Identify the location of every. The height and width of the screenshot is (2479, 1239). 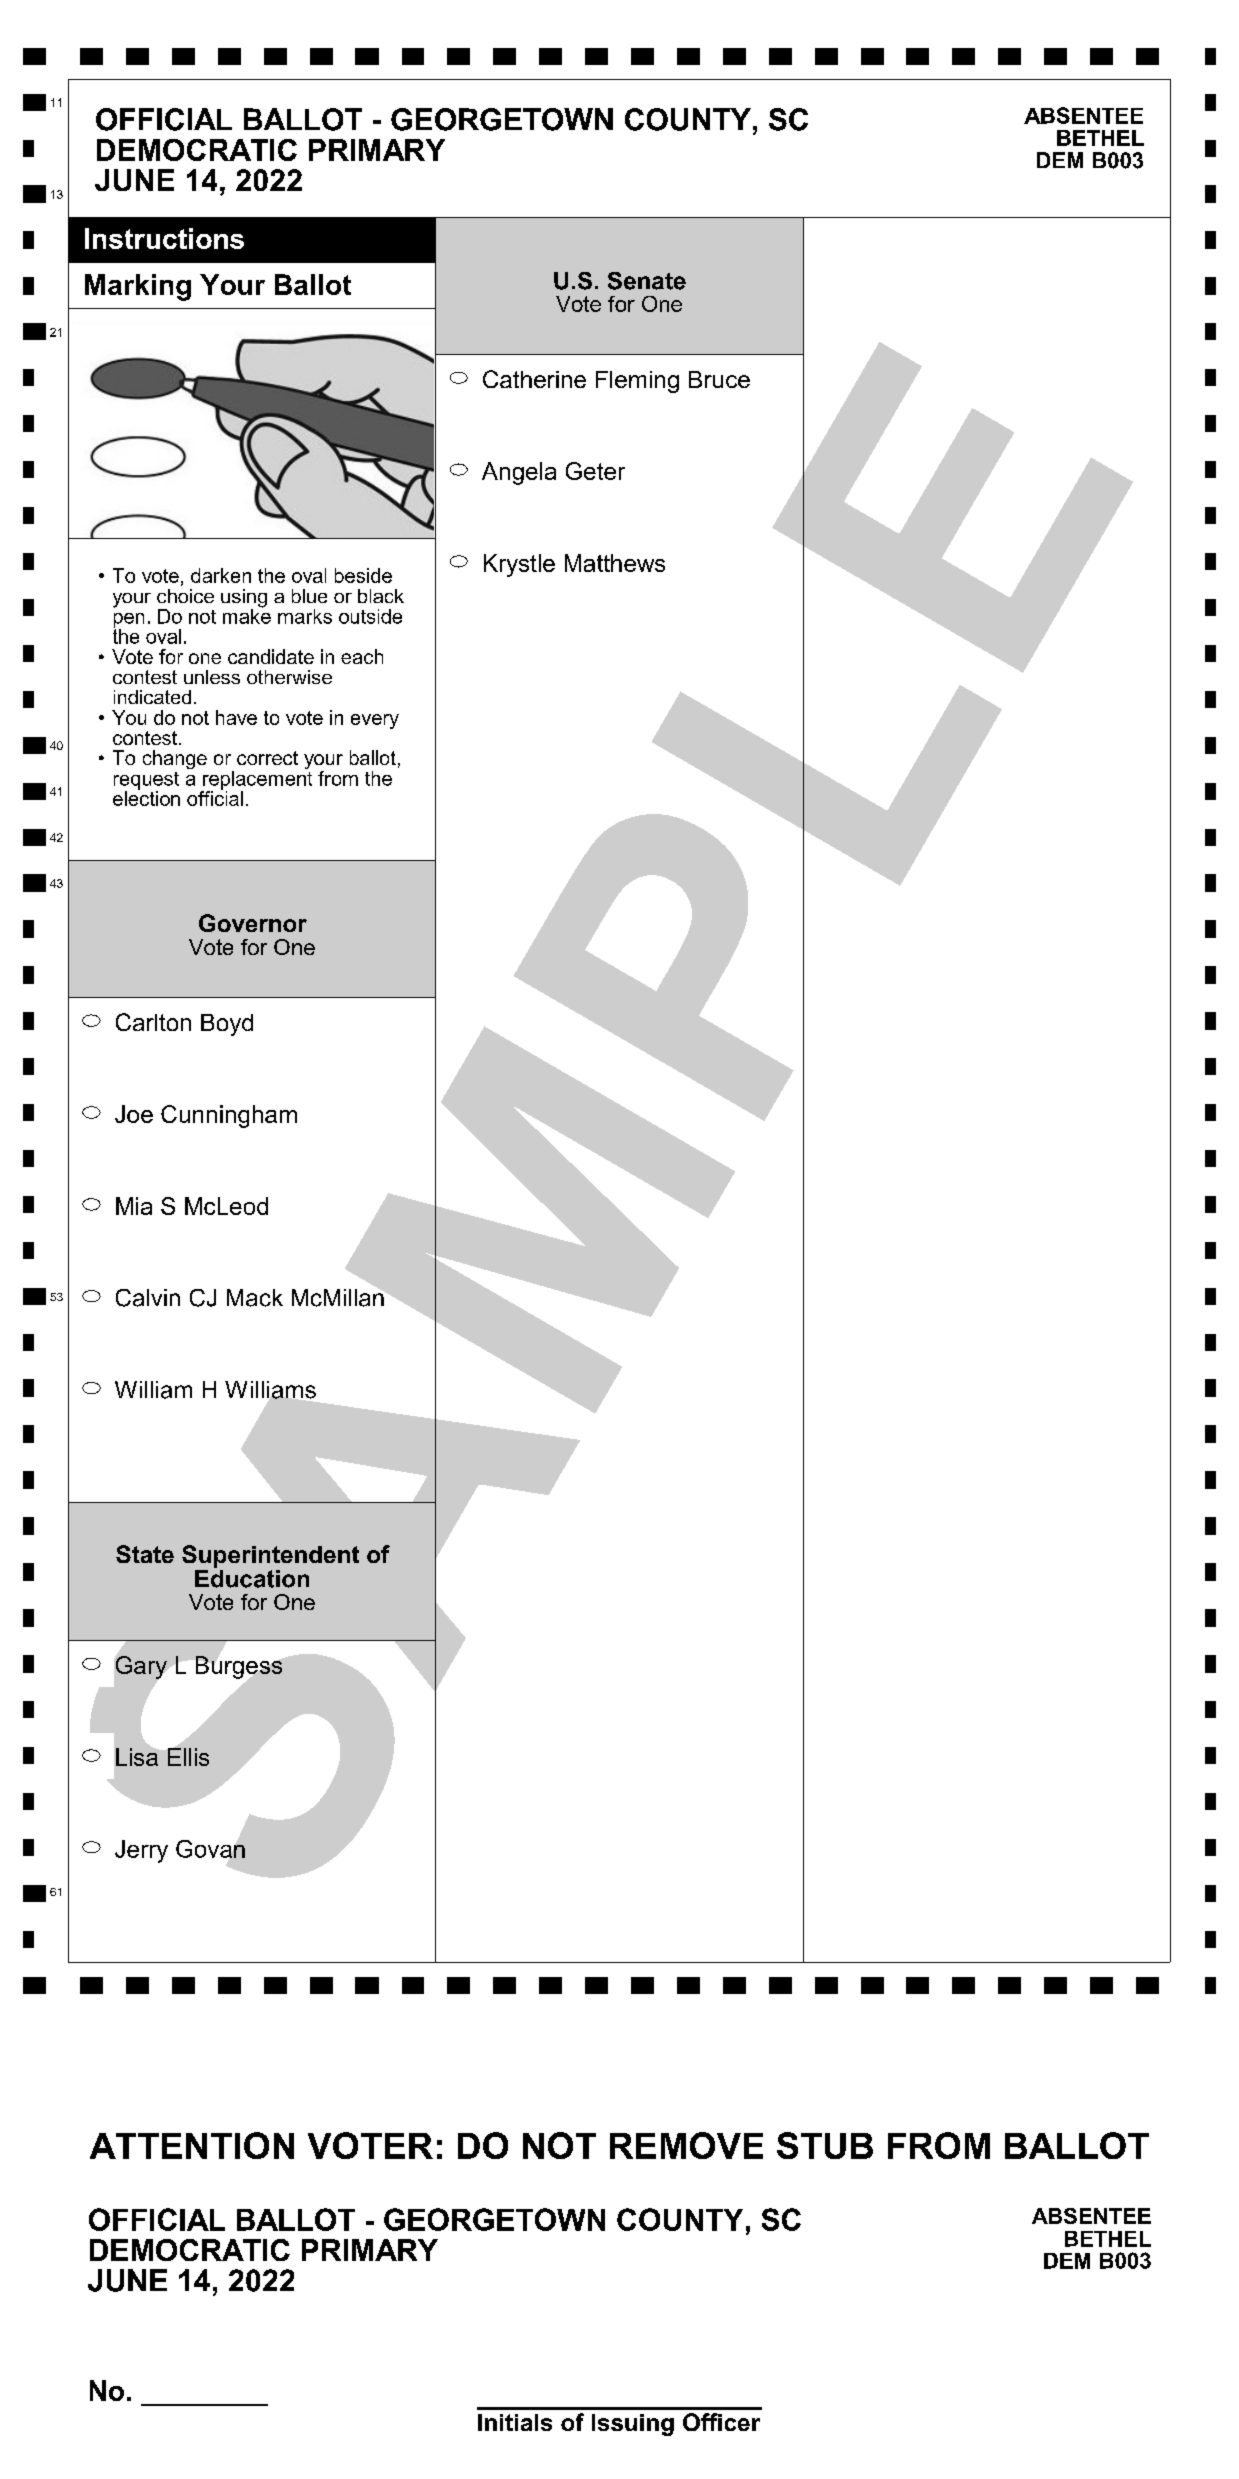
(375, 721).
